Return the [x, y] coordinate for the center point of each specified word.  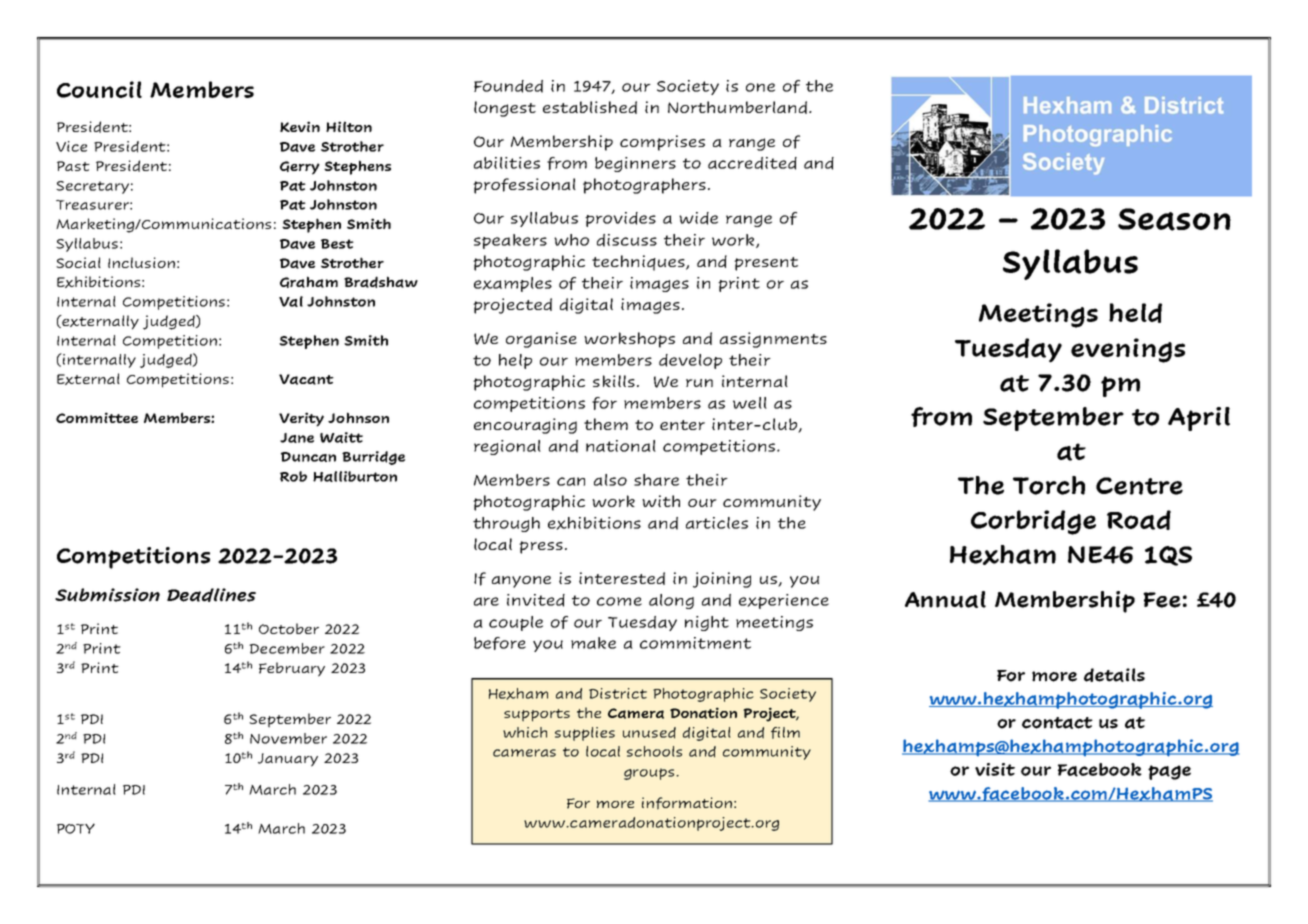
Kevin [300, 126]
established [590, 107]
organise [541, 340]
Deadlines [211, 595]
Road [1139, 520]
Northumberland [737, 107]
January [288, 760]
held [1135, 313]
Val [291, 301]
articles [717, 523]
